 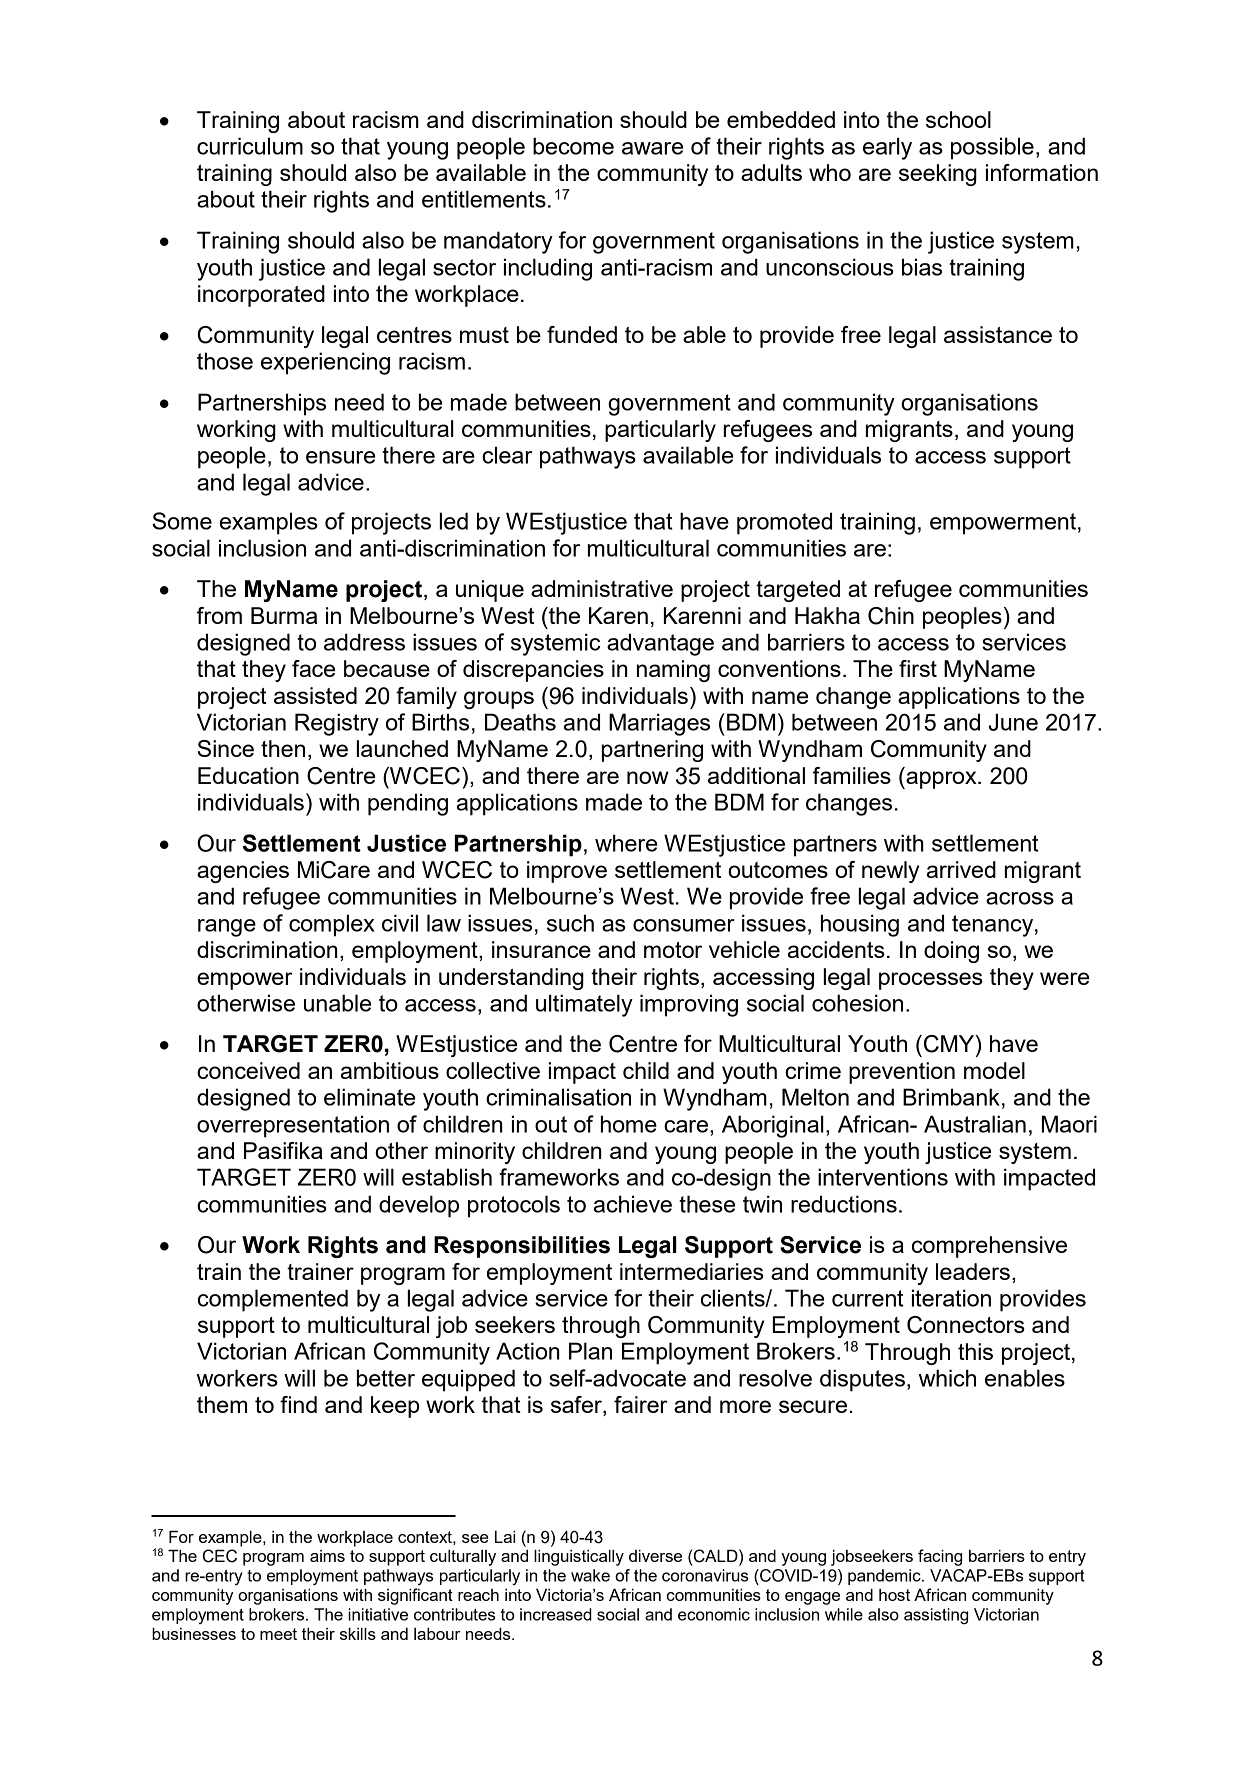 What do you see at coordinates (994, 1070) in the screenshot?
I see `model` at bounding box center [994, 1070].
